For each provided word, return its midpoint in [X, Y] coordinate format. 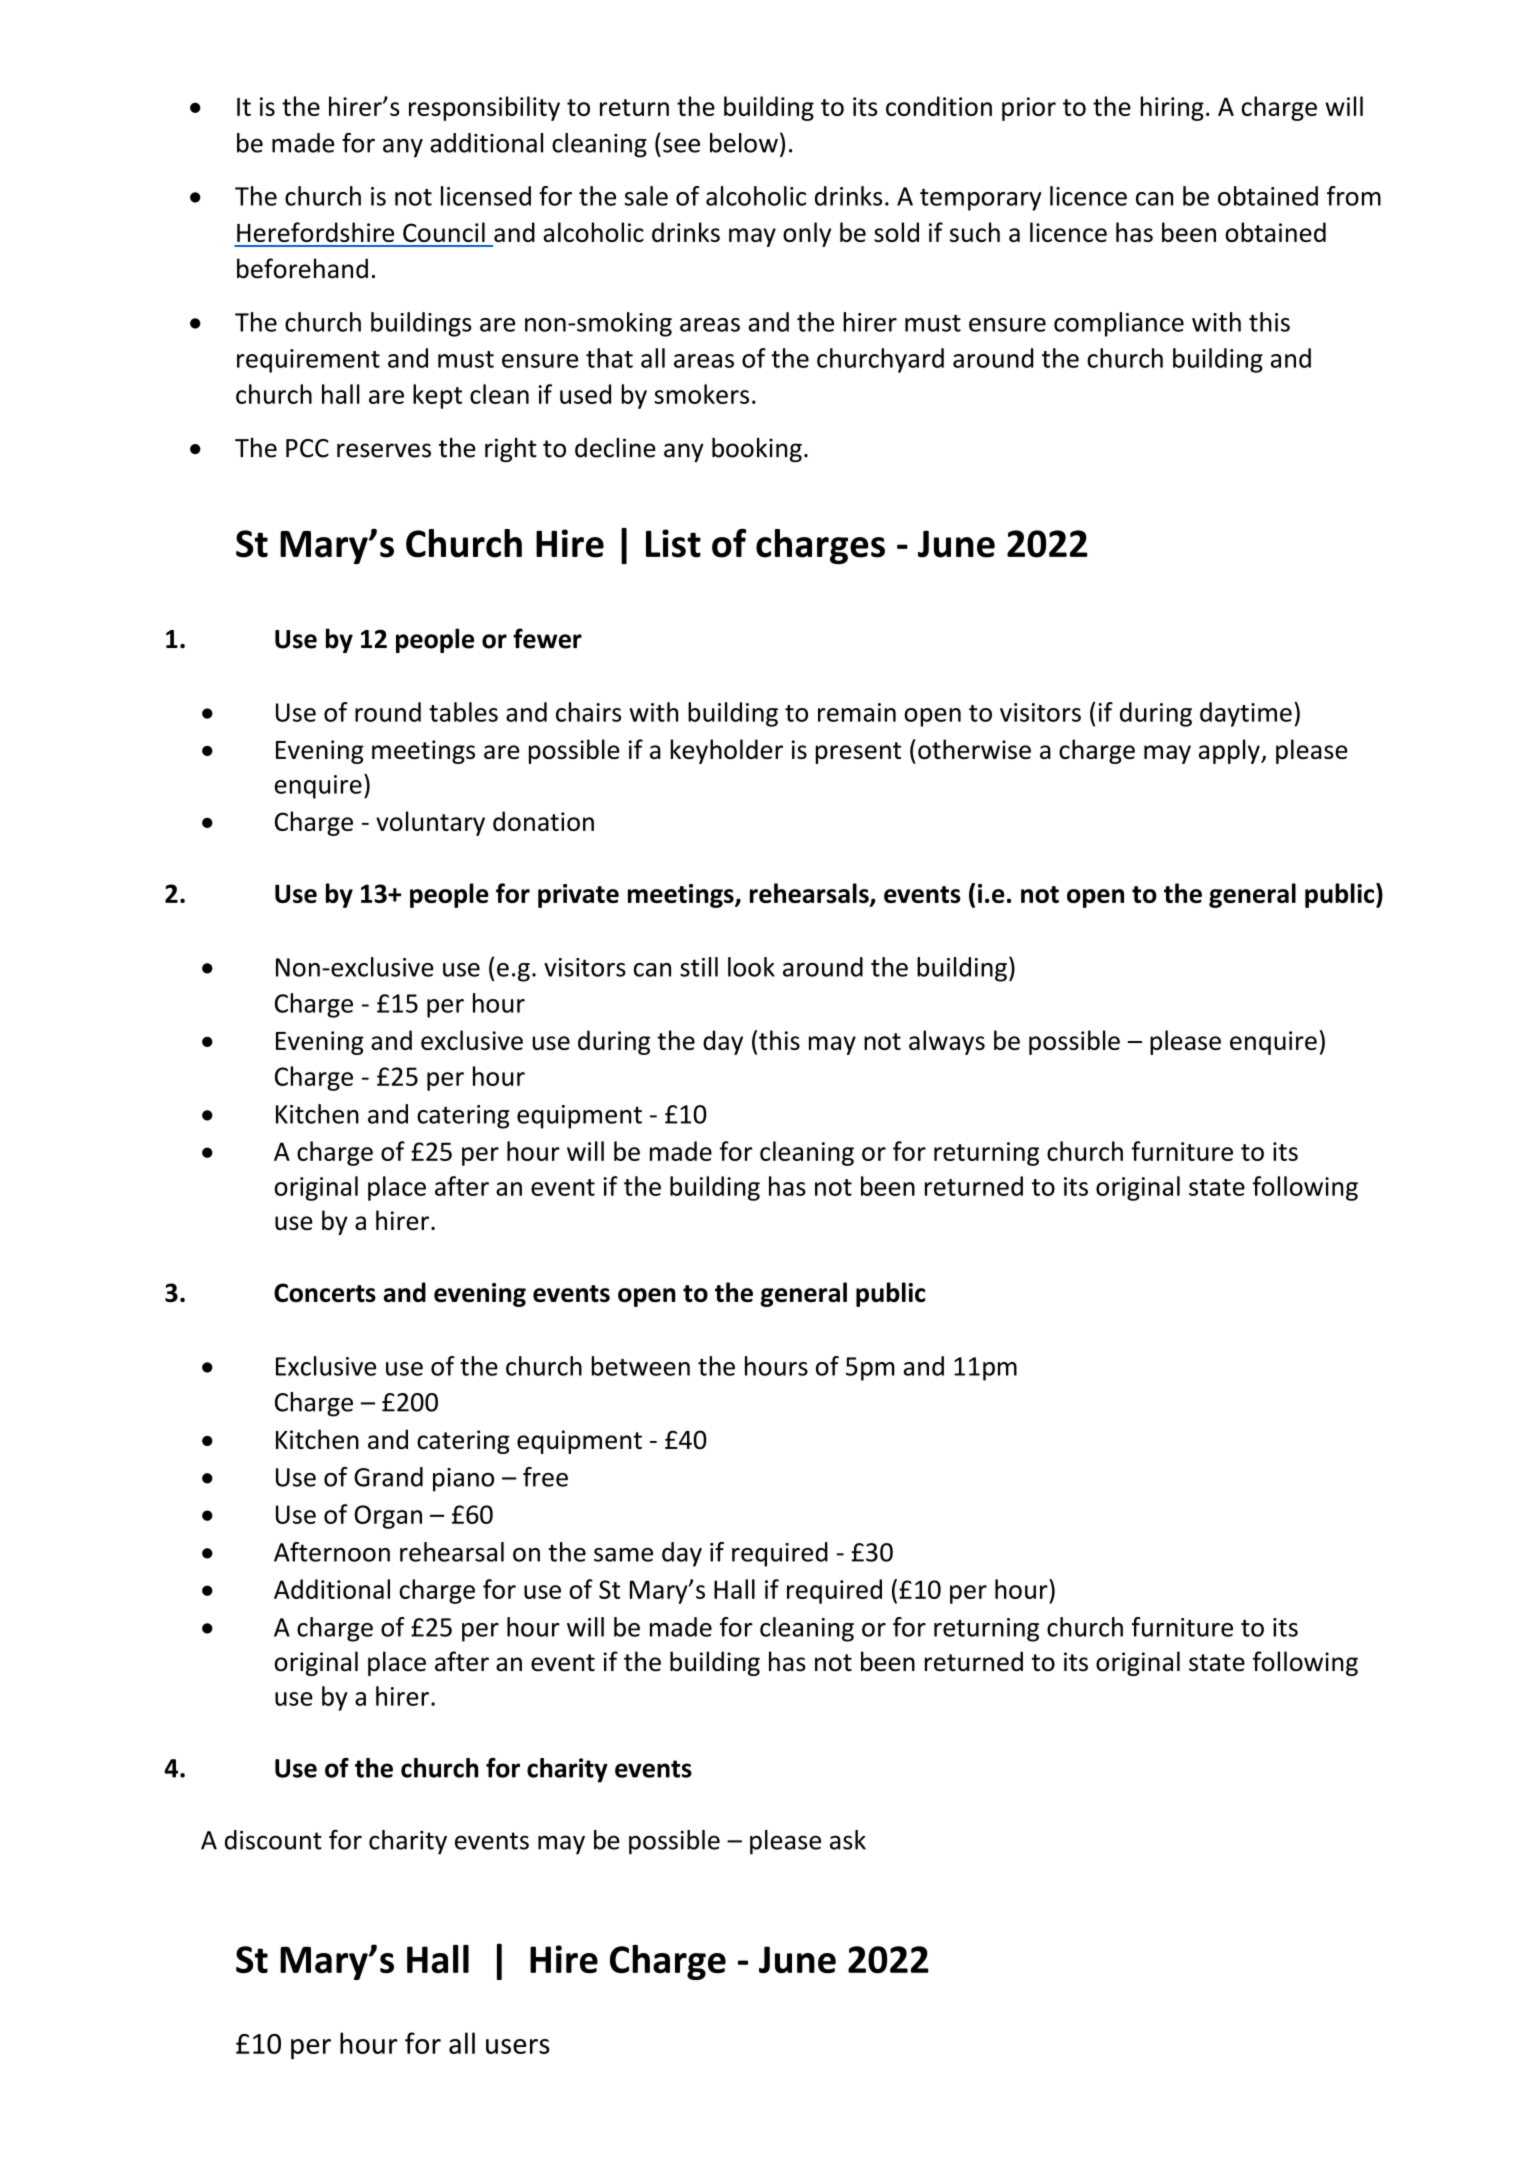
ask [848, 1840]
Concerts [325, 1292]
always [947, 1042]
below [744, 143]
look [751, 967]
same [623, 1555]
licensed [486, 196]
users [518, 2046]
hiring [1172, 108]
